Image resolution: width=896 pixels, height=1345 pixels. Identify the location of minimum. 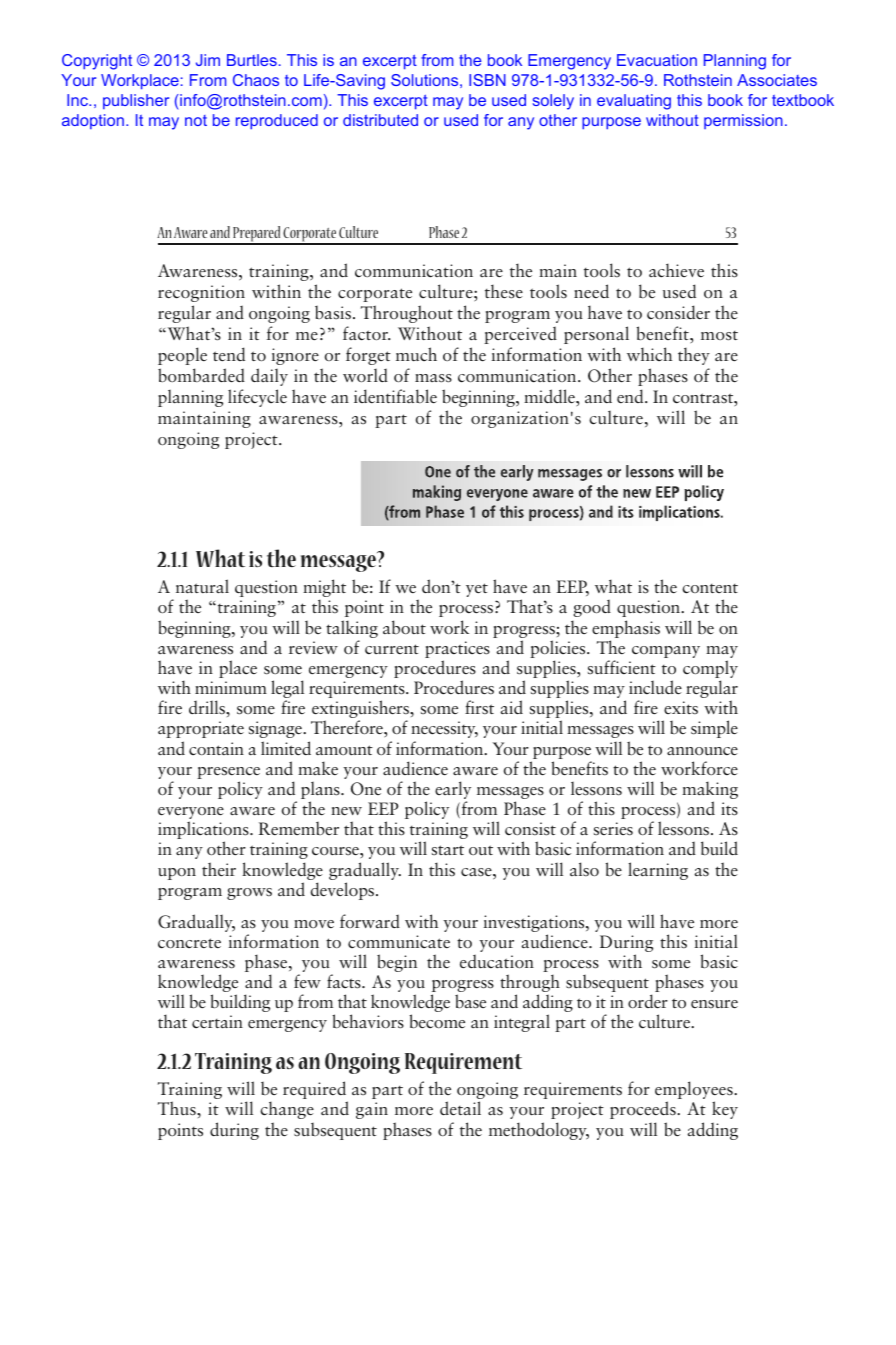
(231, 687).
